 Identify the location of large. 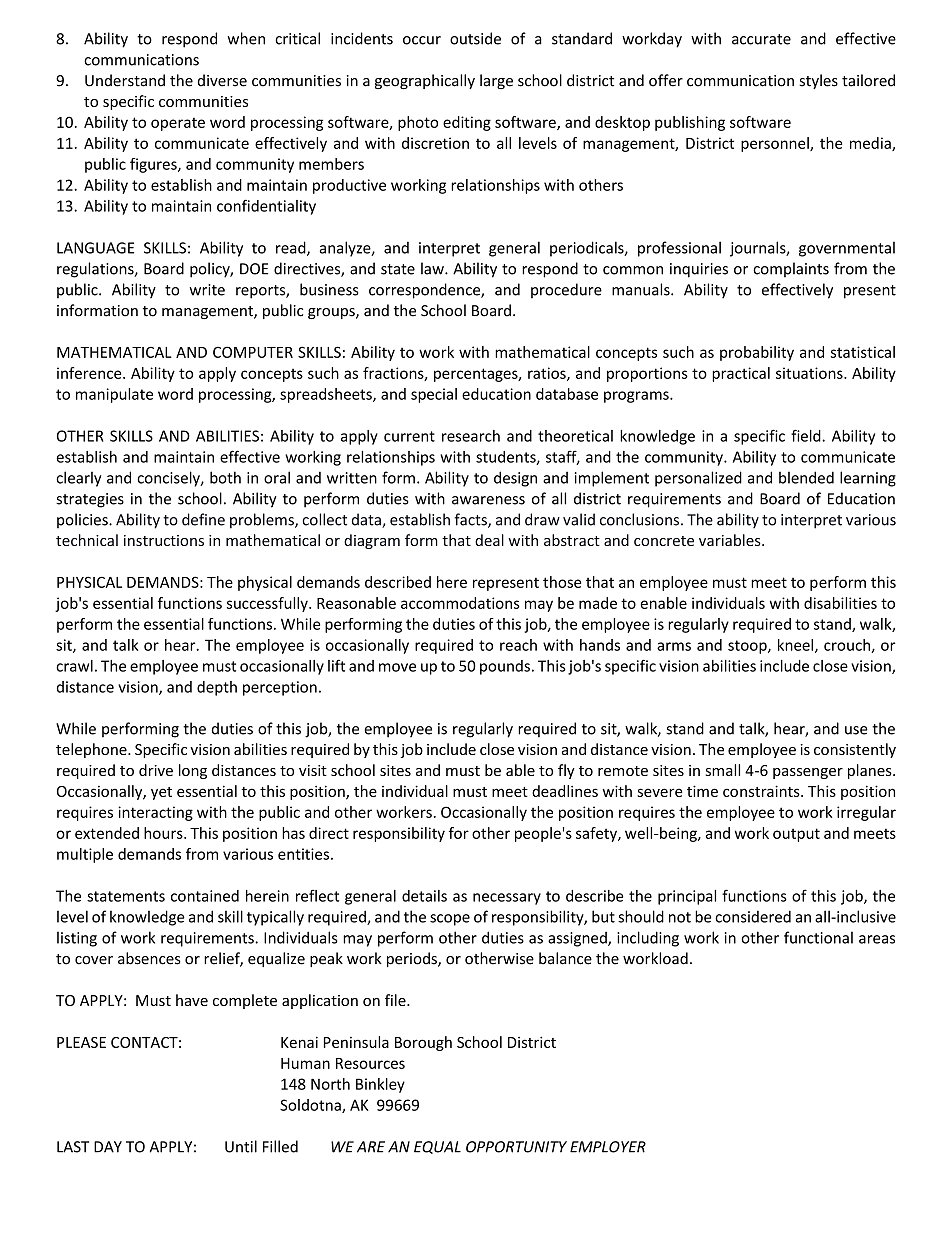
(496, 81).
